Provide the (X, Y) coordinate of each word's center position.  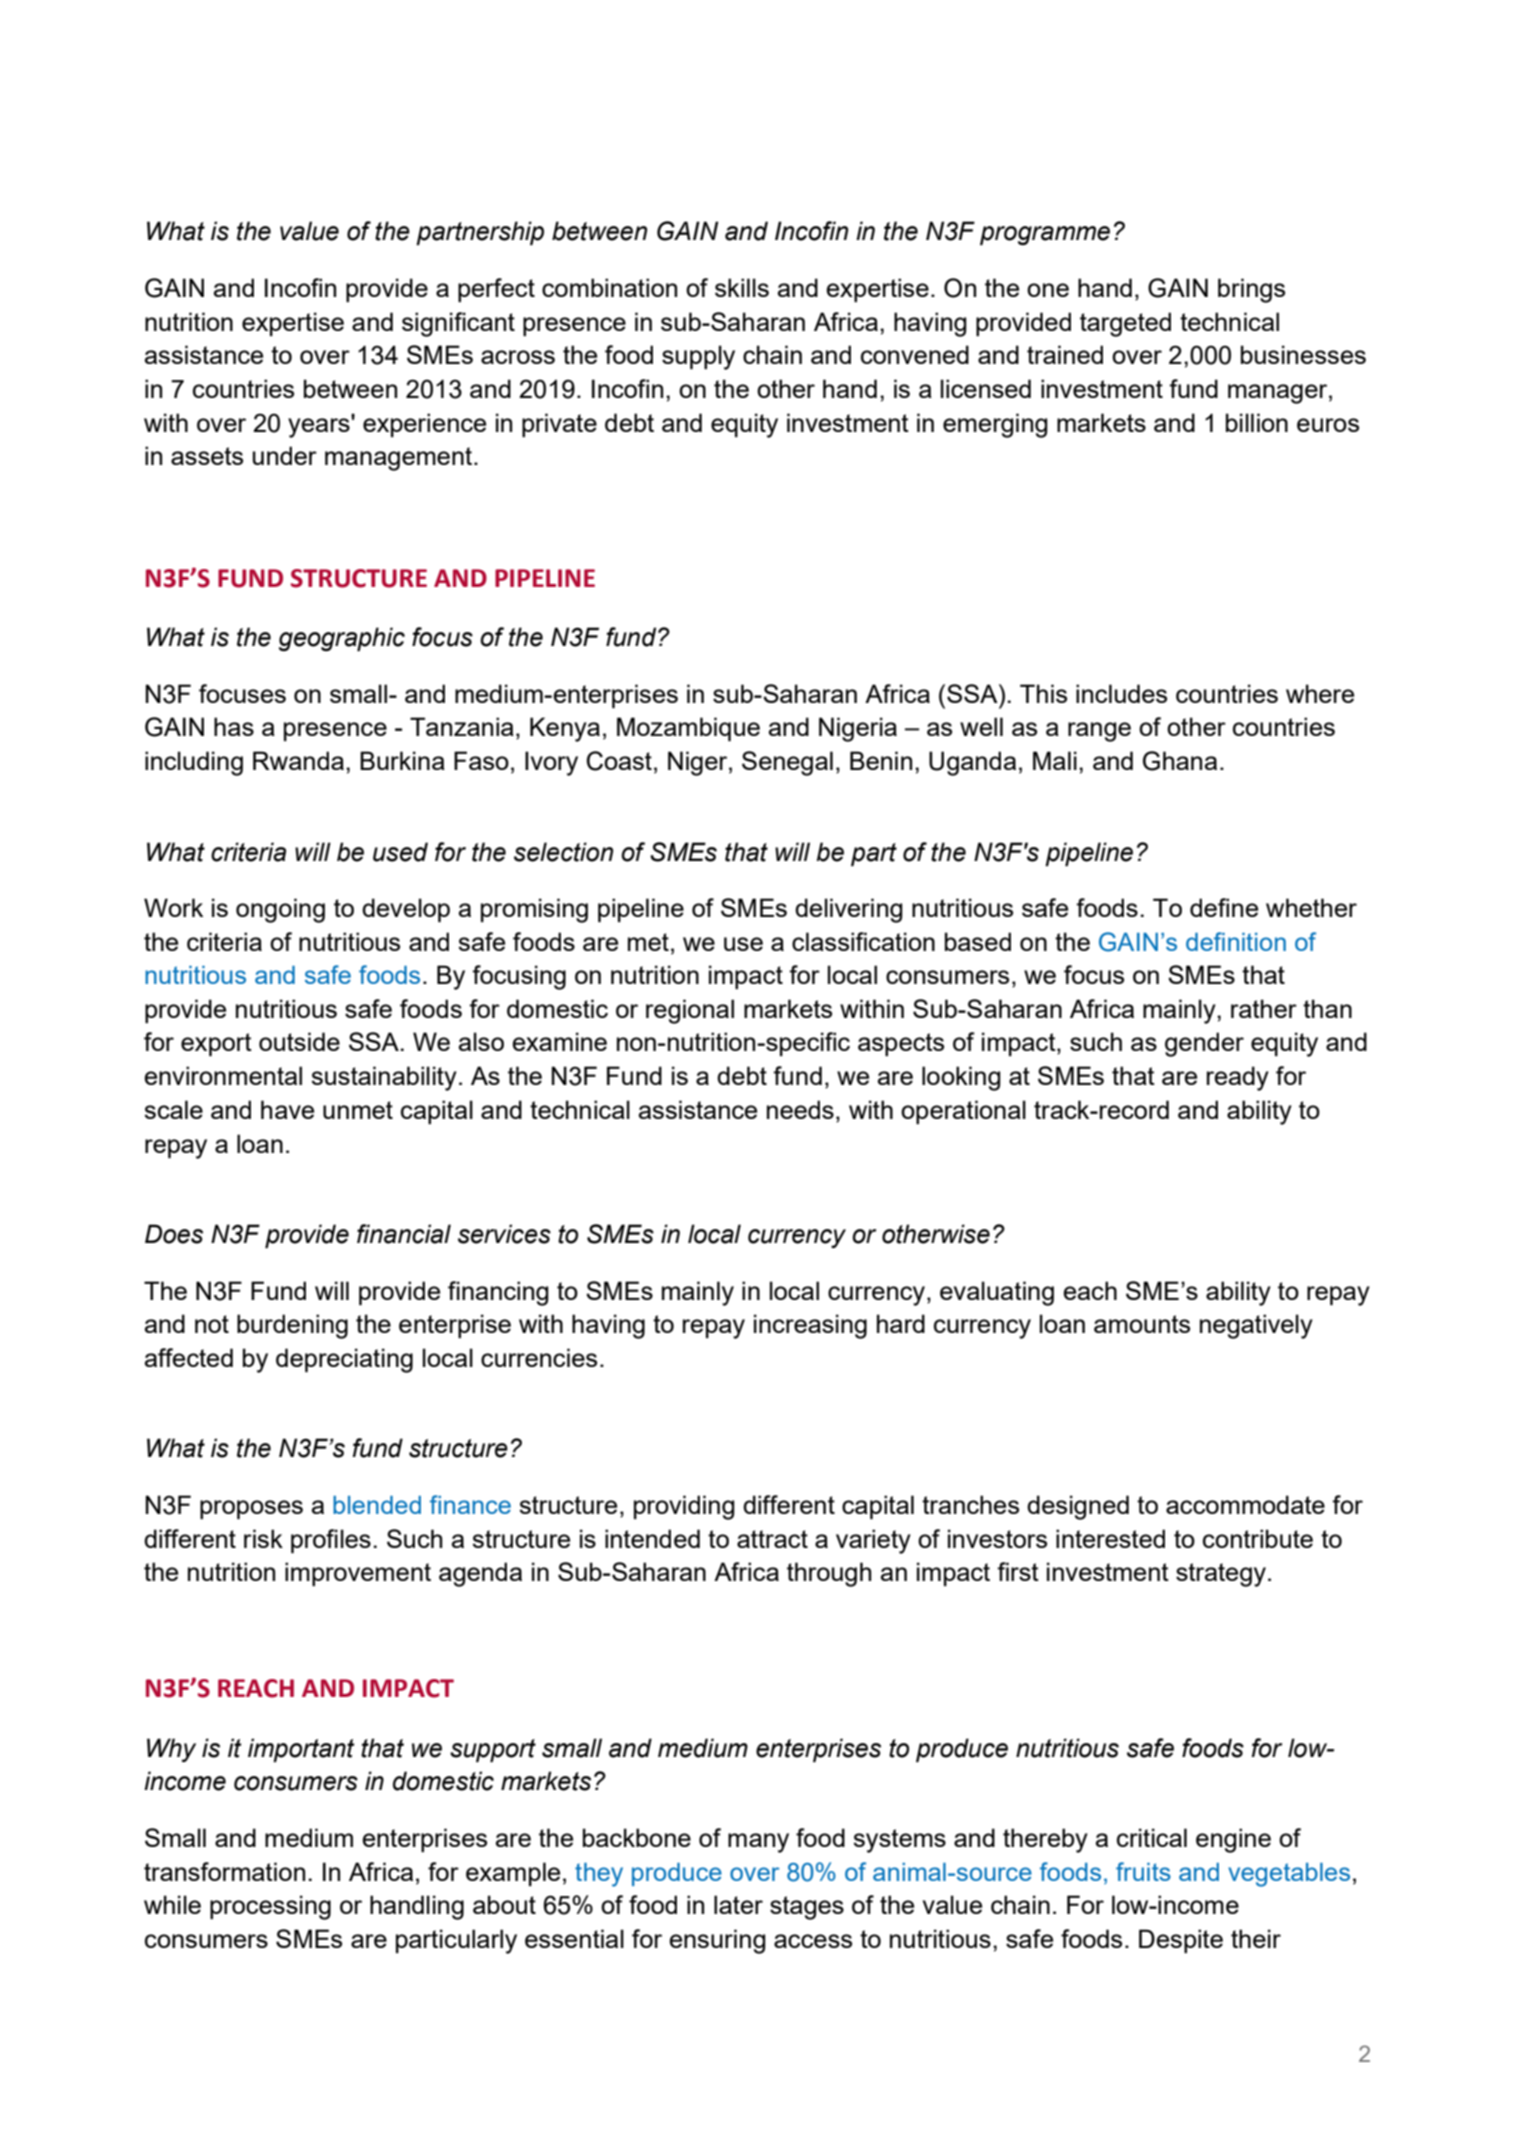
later (738, 1904)
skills (742, 287)
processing (270, 1907)
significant (458, 324)
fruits (1143, 1871)
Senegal (787, 763)
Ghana (1180, 761)
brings (1251, 290)
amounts (1142, 1324)
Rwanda (298, 760)
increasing (810, 1326)
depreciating (344, 1360)
